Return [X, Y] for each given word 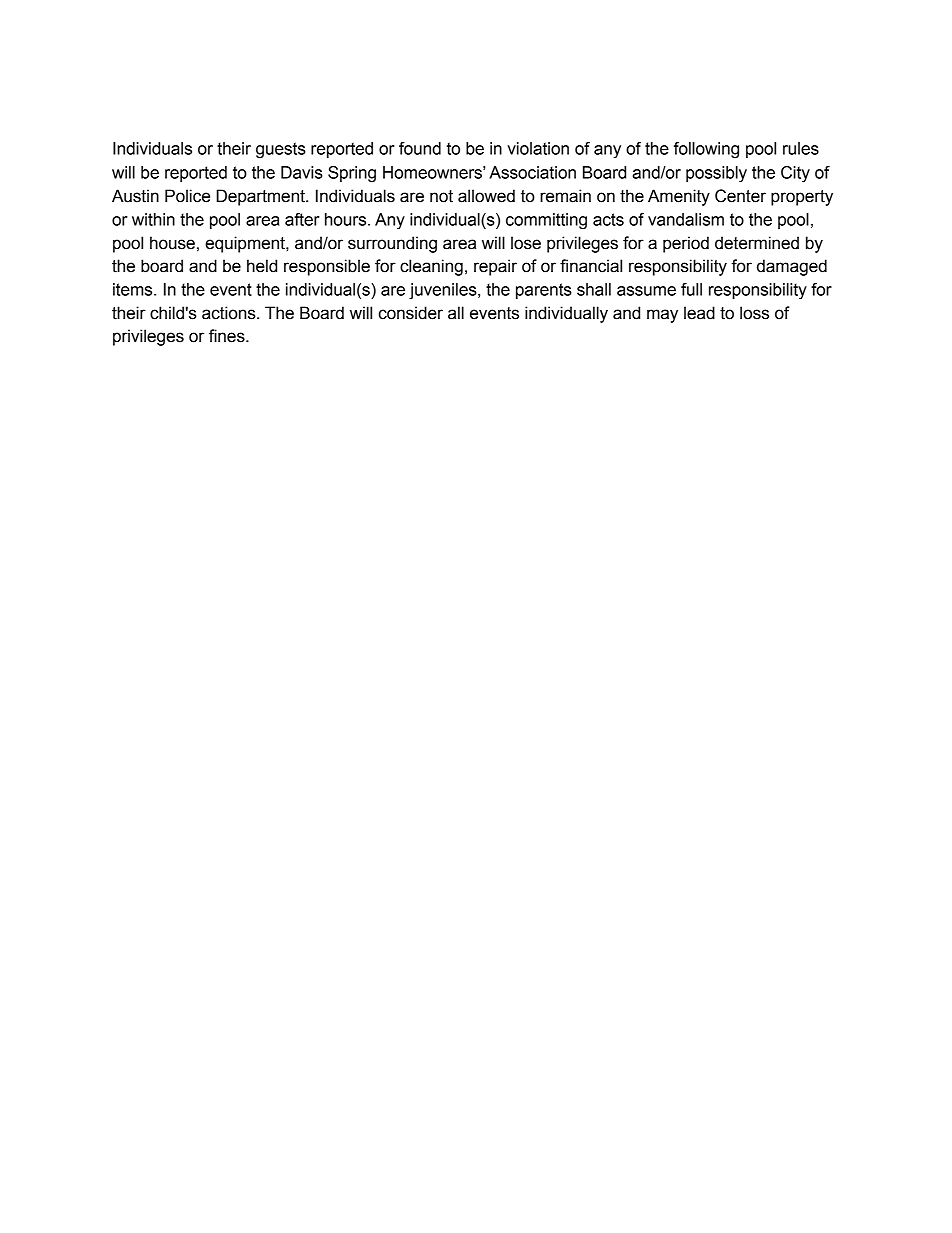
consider [411, 313]
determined [757, 243]
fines [228, 336]
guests [281, 150]
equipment [246, 244]
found [420, 148]
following [706, 150]
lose [526, 243]
